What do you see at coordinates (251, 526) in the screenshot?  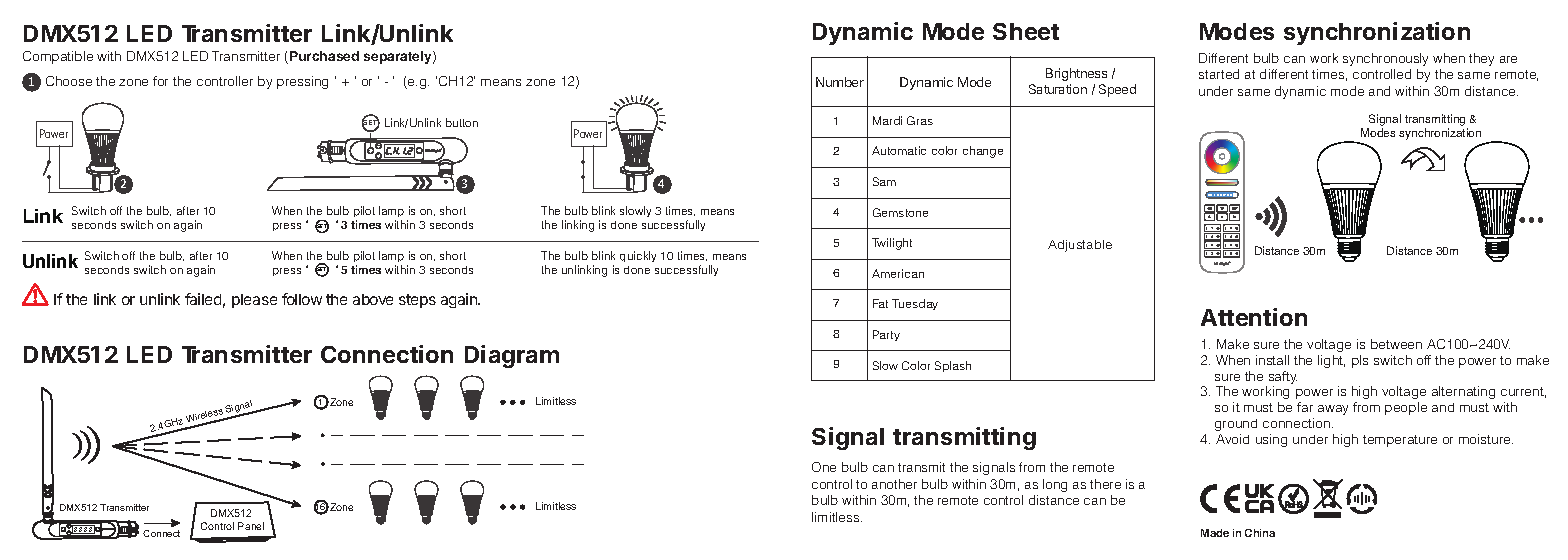 I see `Panel` at bounding box center [251, 526].
